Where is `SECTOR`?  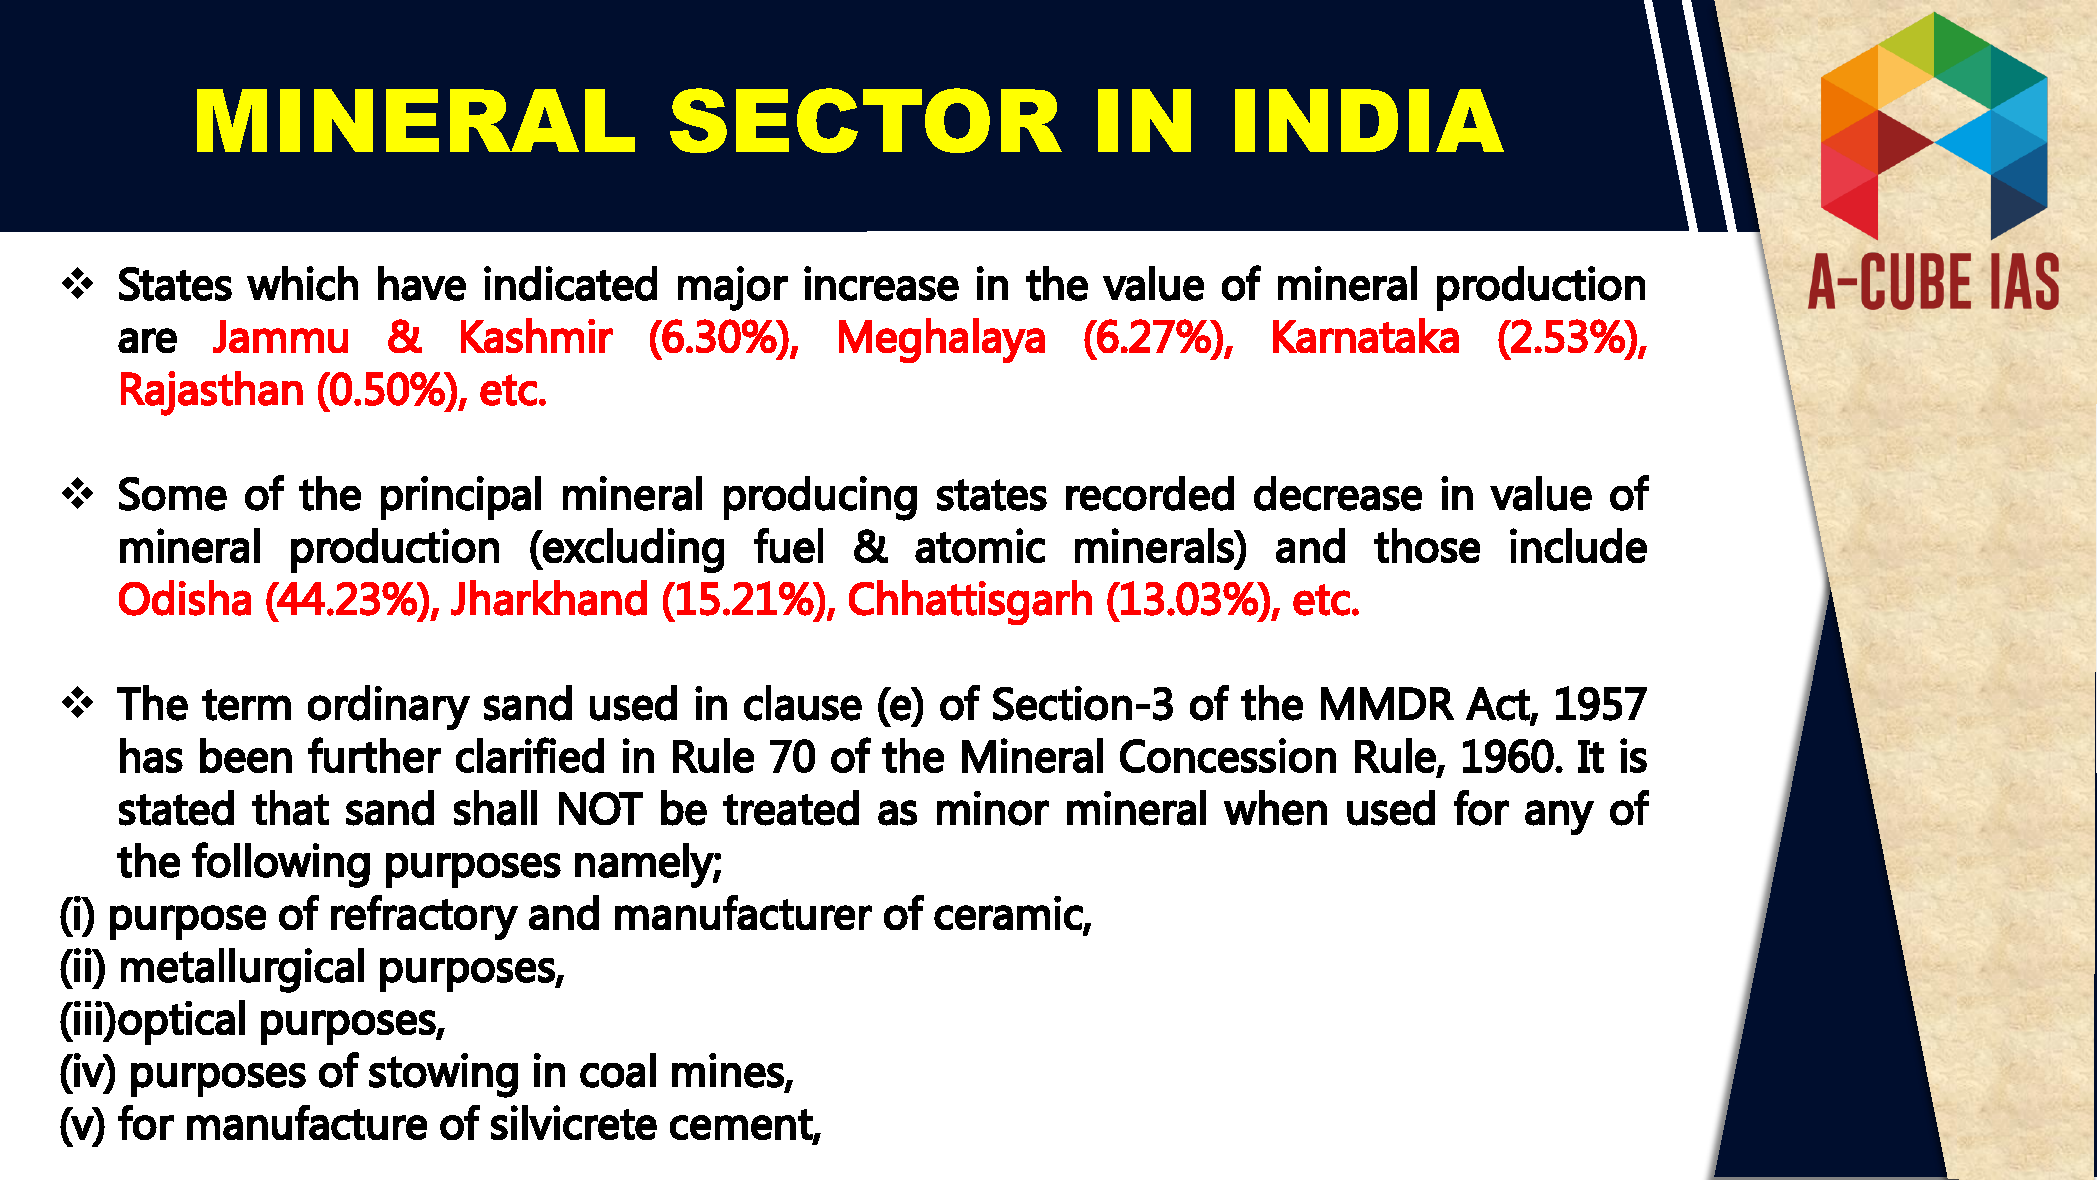 SECTOR is located at coordinates (866, 120).
